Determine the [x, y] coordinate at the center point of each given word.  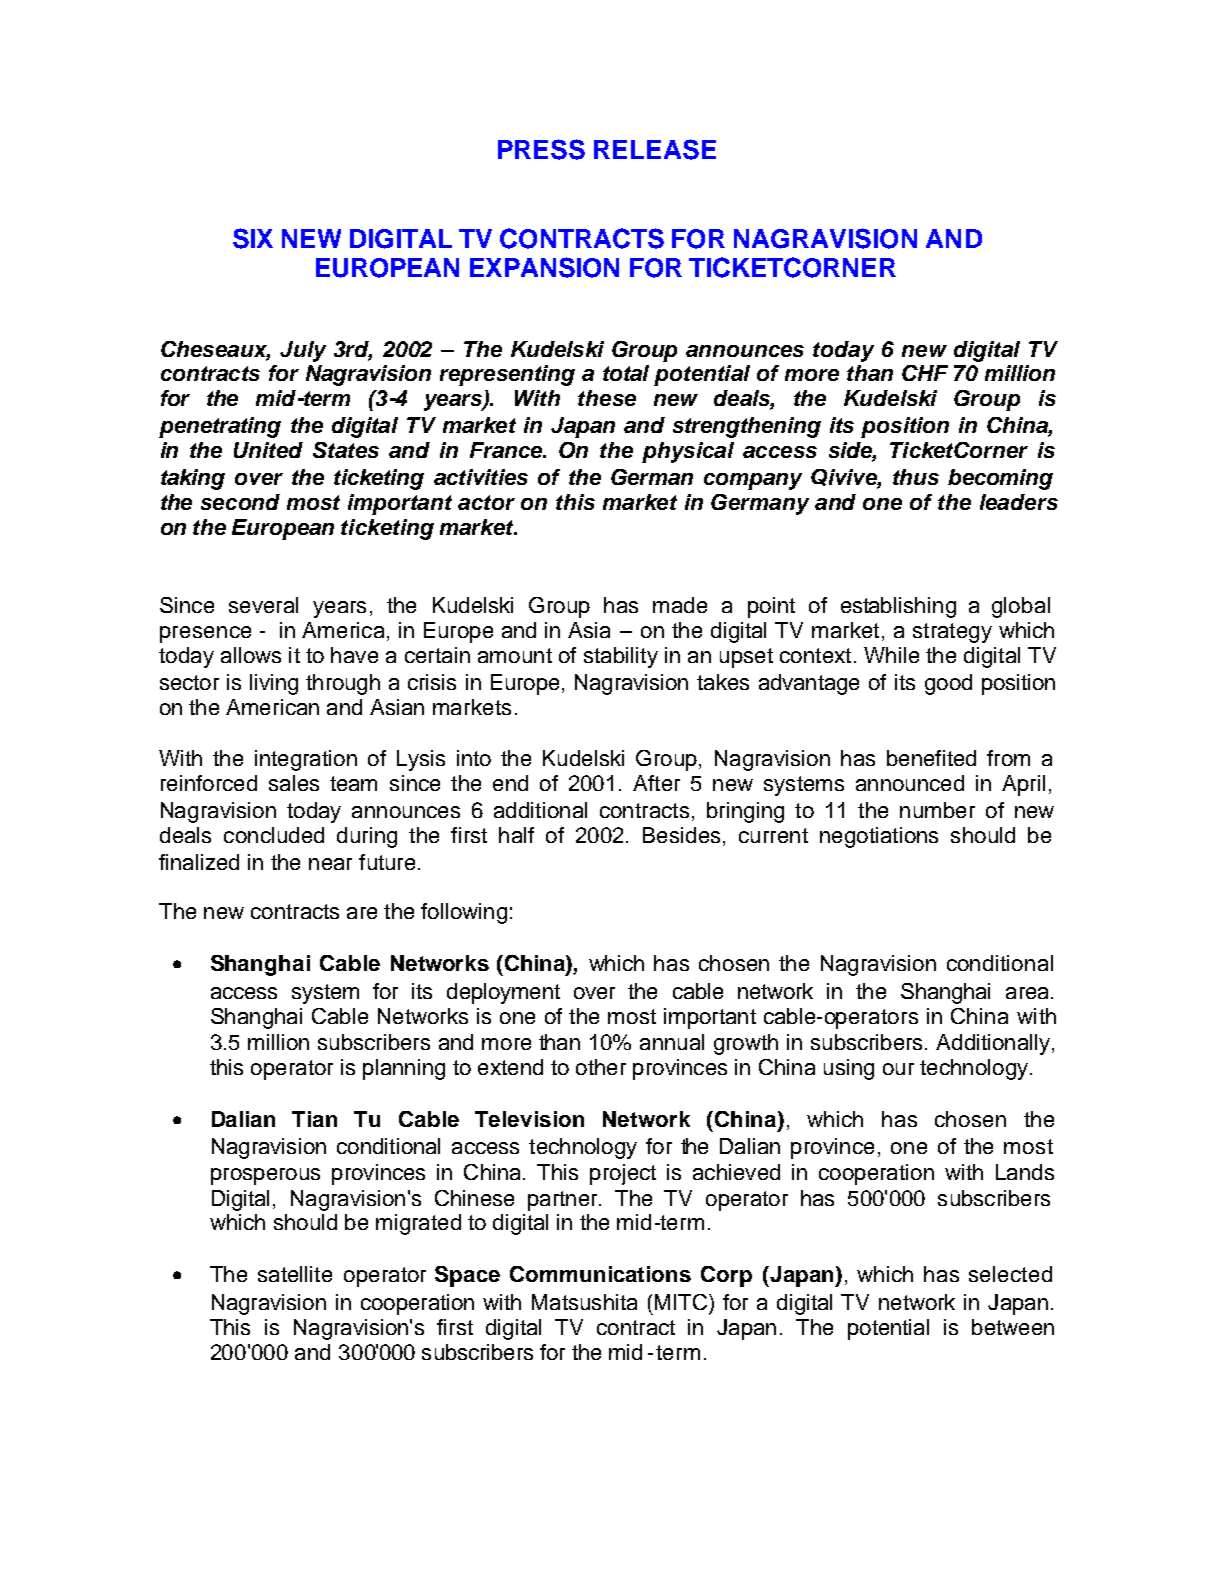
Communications [600, 1274]
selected [1010, 1274]
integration [306, 760]
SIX [253, 238]
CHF [925, 373]
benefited [931, 758]
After [656, 783]
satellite [295, 1274]
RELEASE [655, 149]
